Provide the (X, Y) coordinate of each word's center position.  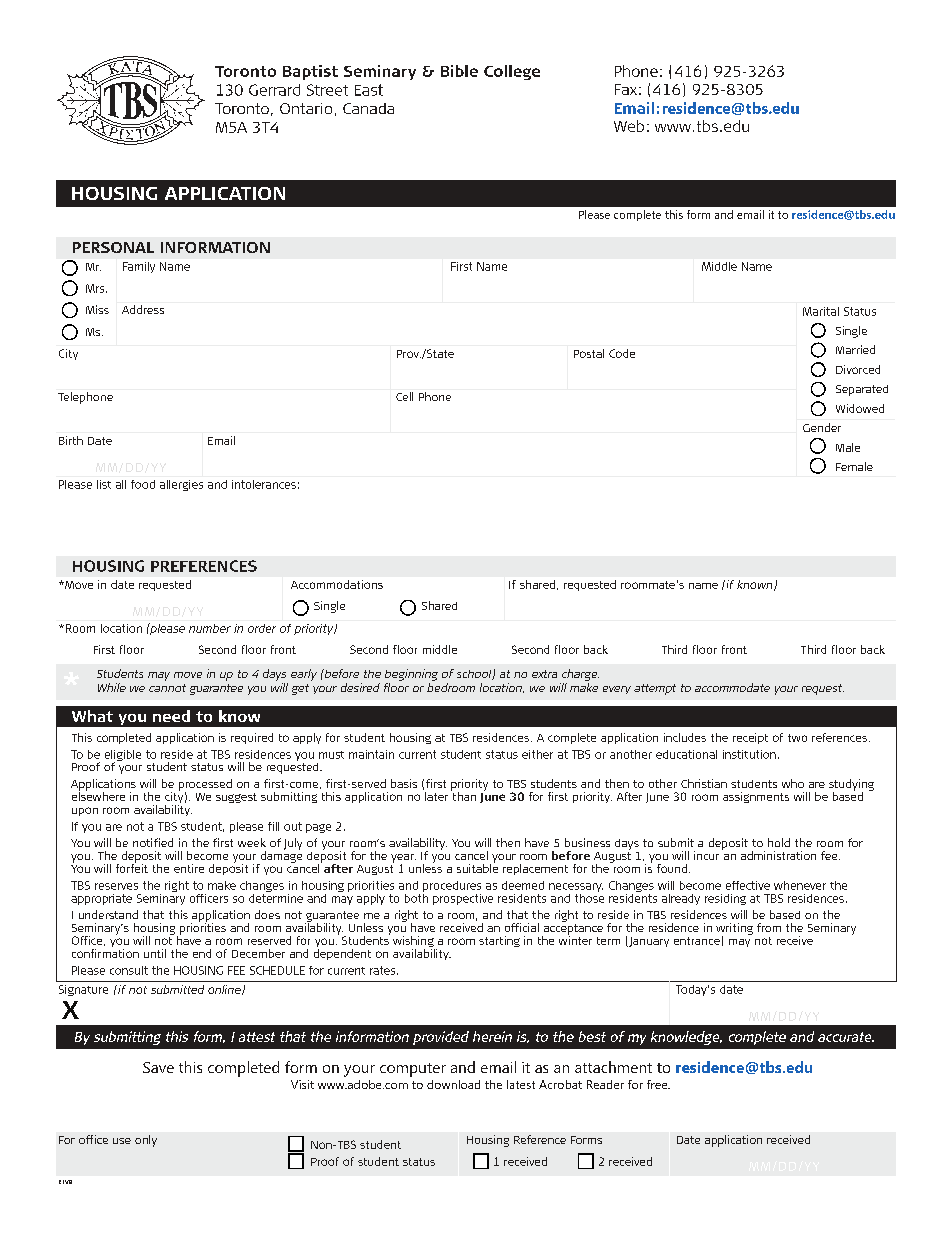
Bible (459, 71)
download (453, 1084)
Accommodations (337, 584)
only (146, 1141)
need (171, 716)
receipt (750, 738)
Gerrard (274, 90)
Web (629, 126)
